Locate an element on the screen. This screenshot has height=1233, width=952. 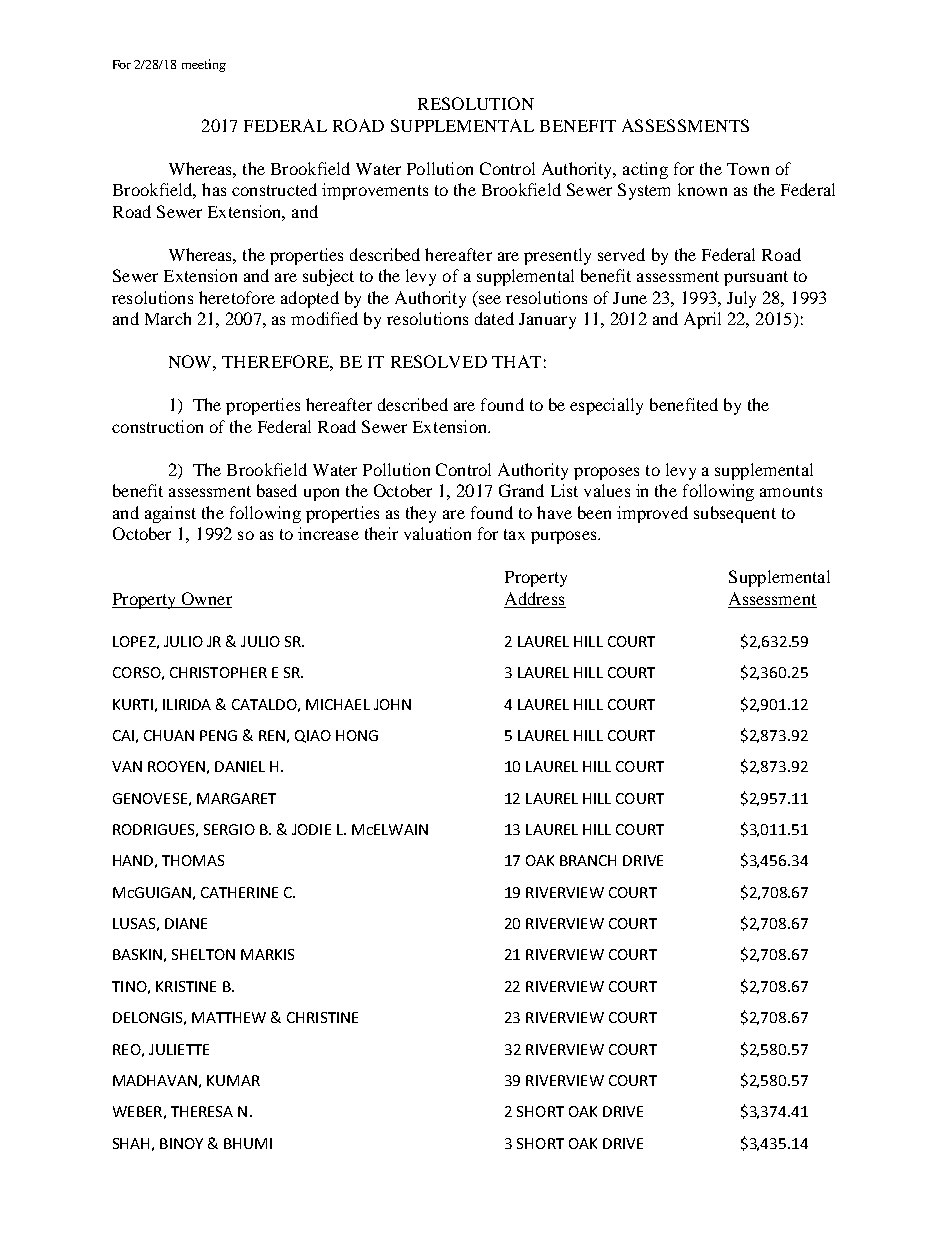
THERESA is located at coordinates (202, 1111).
